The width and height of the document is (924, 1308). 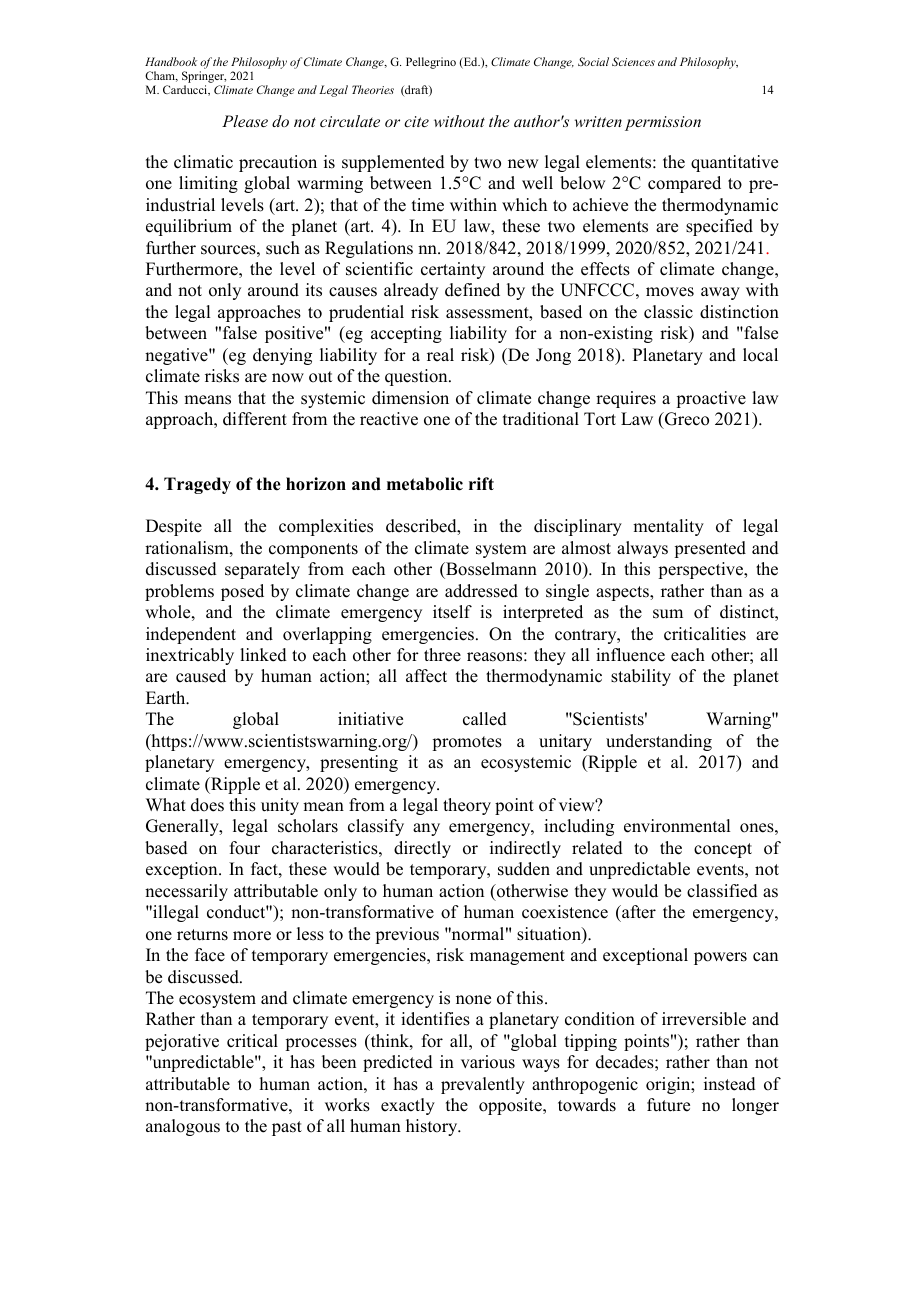 What do you see at coordinates (659, 742) in the document?
I see `understanding` at bounding box center [659, 742].
